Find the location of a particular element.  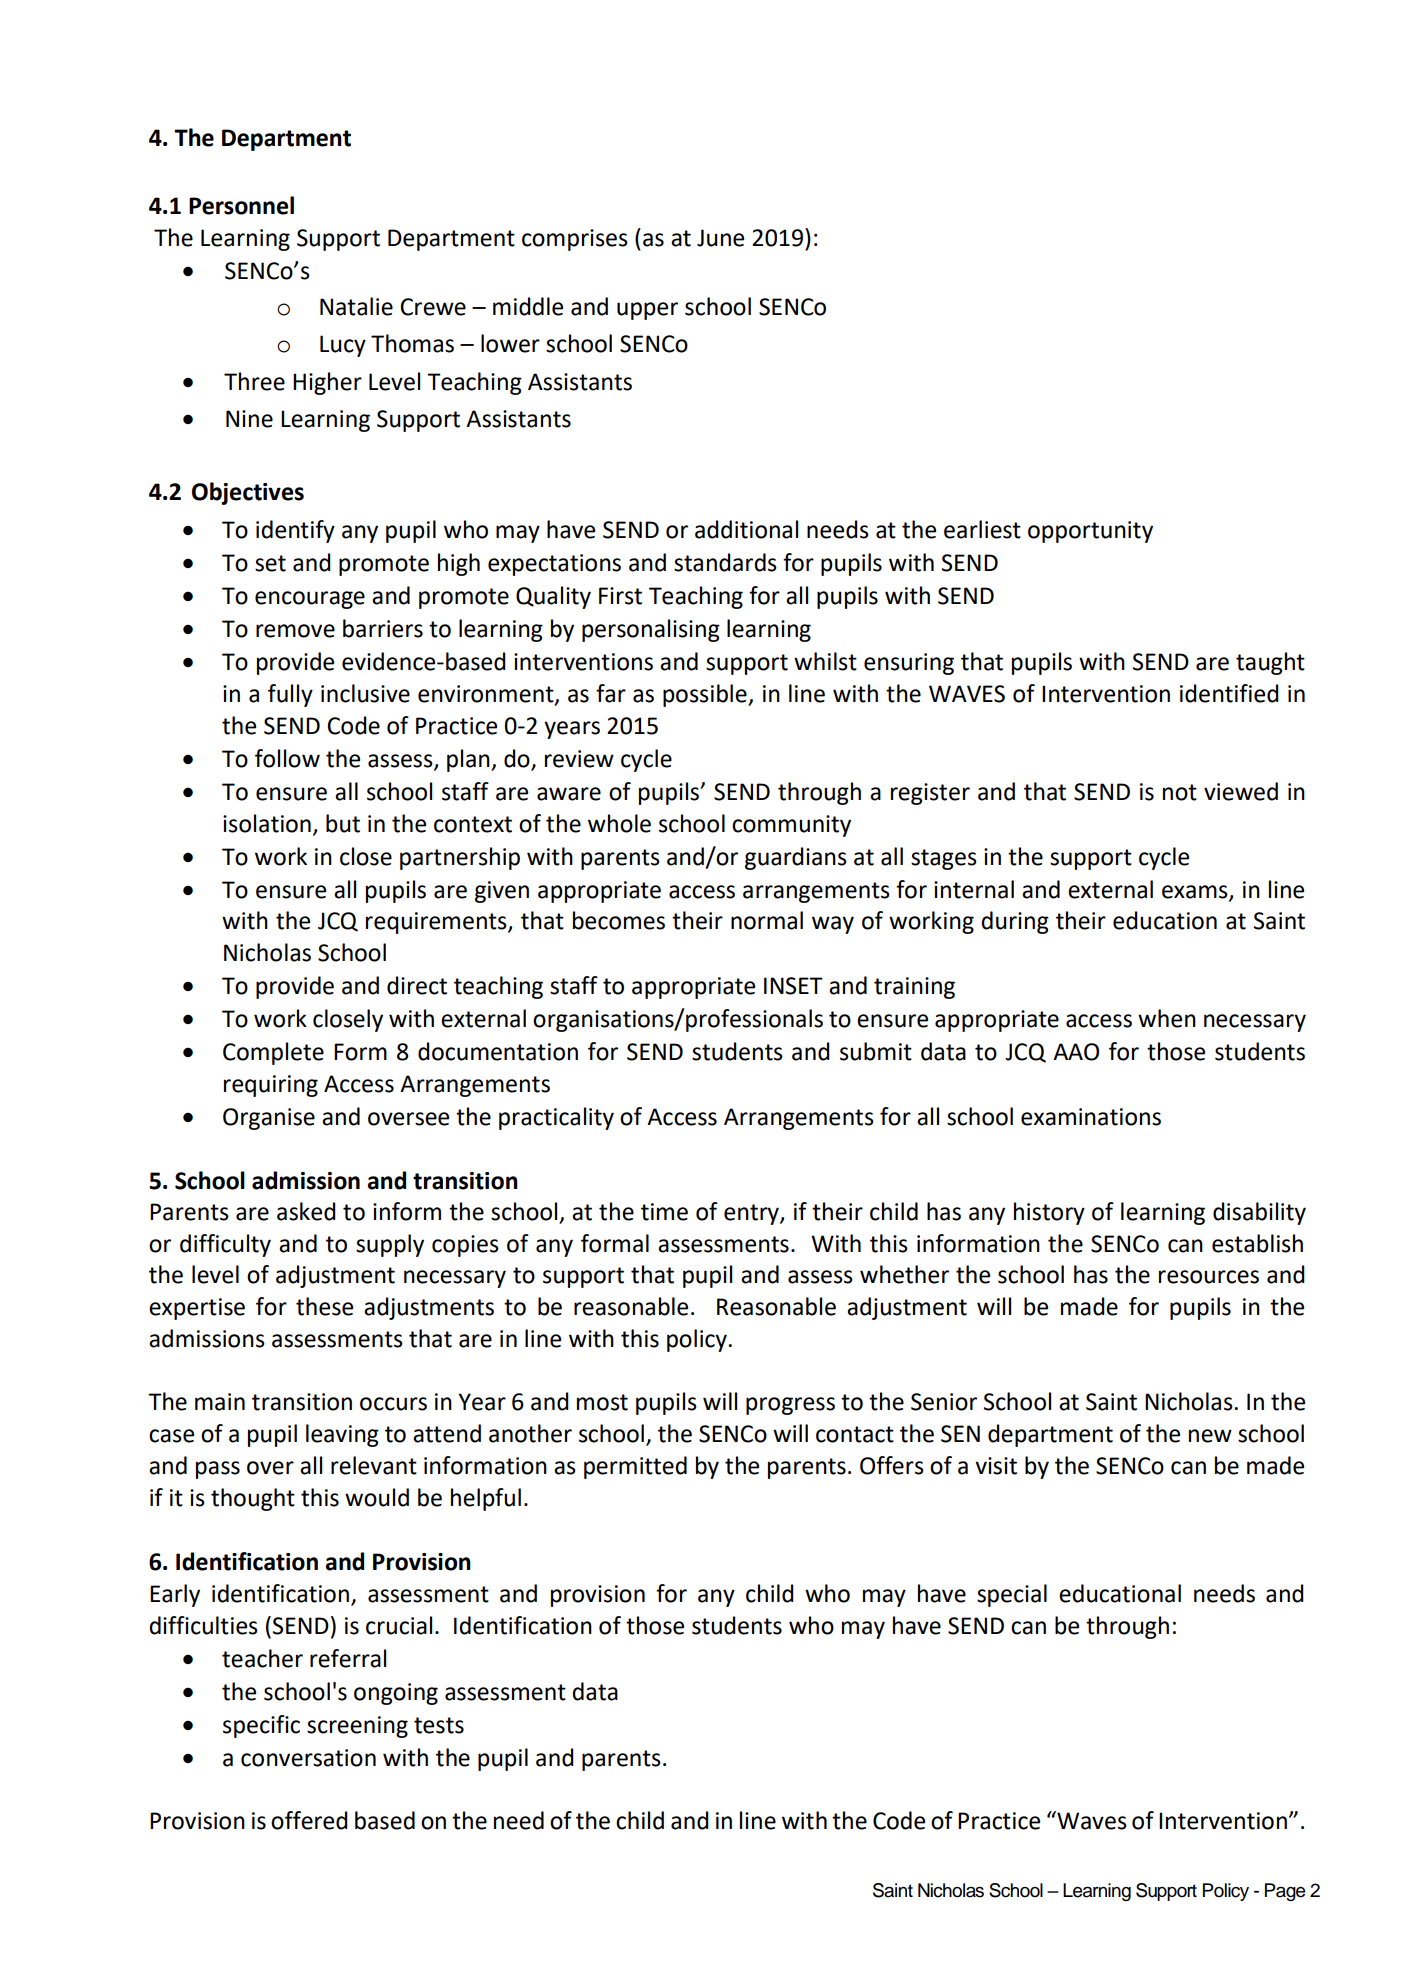

Page is located at coordinates (1285, 1892).
